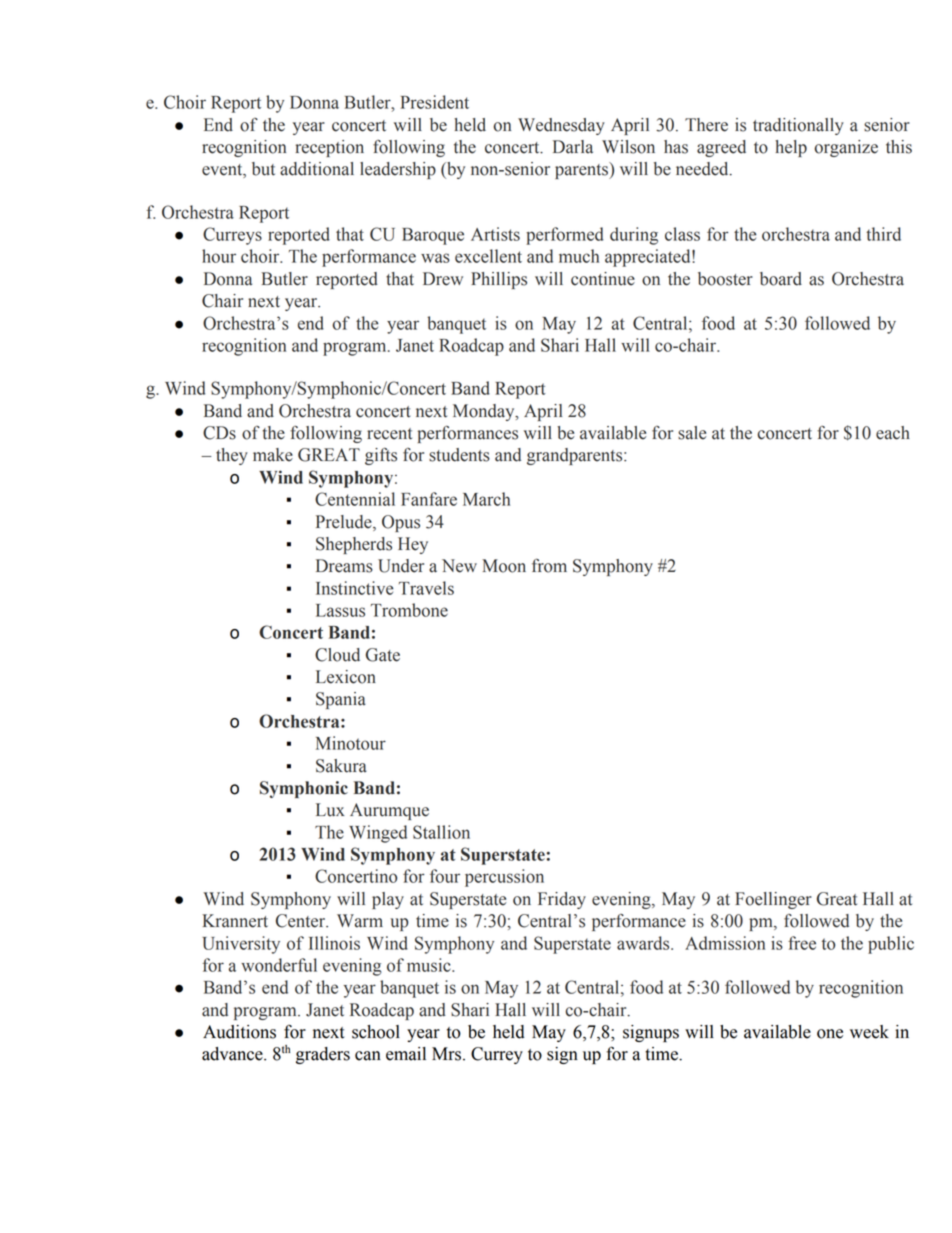  Describe the element at coordinates (549, 566) in the screenshot. I see `from` at that location.
